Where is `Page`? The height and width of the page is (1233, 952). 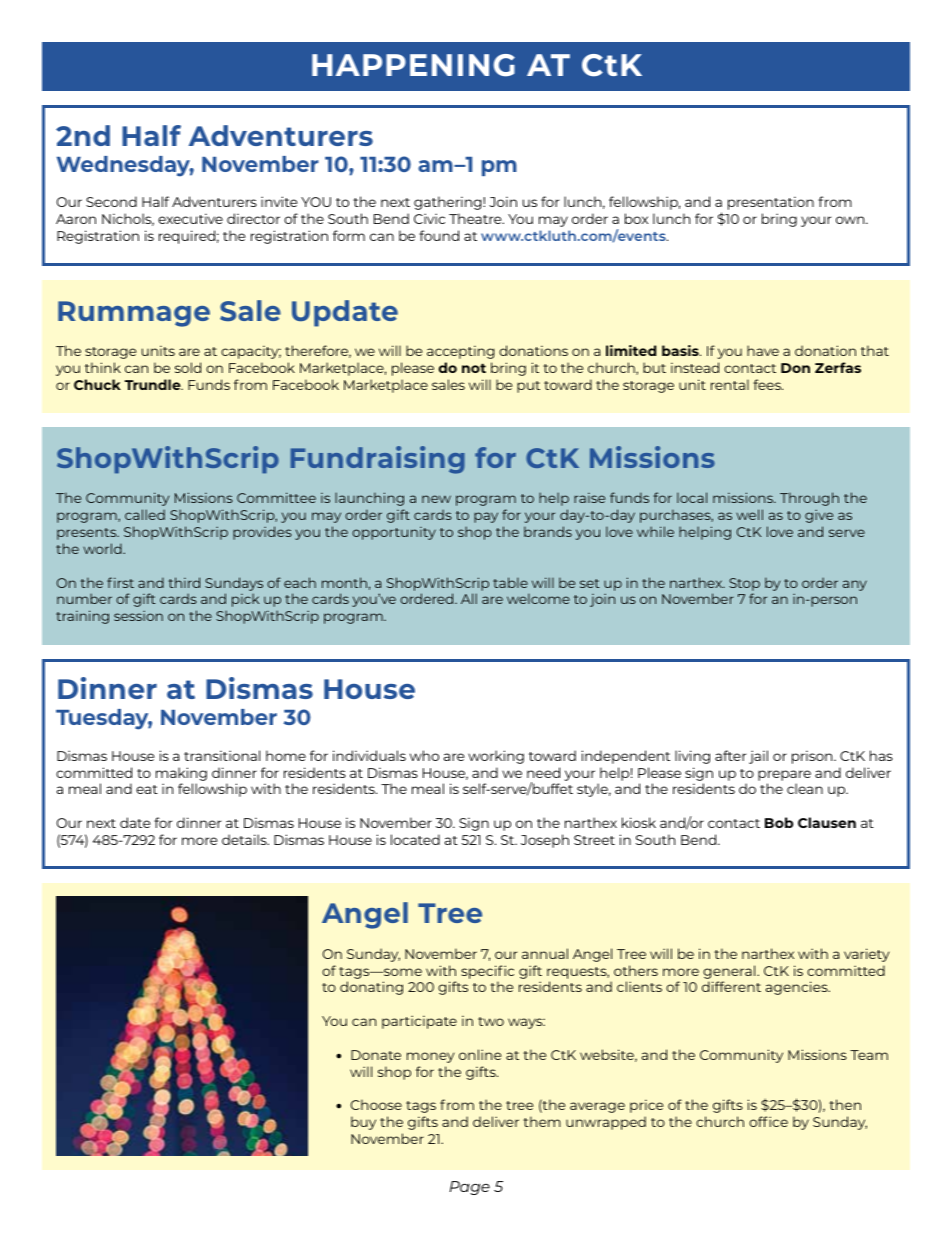
Page is located at coordinates (469, 1188).
